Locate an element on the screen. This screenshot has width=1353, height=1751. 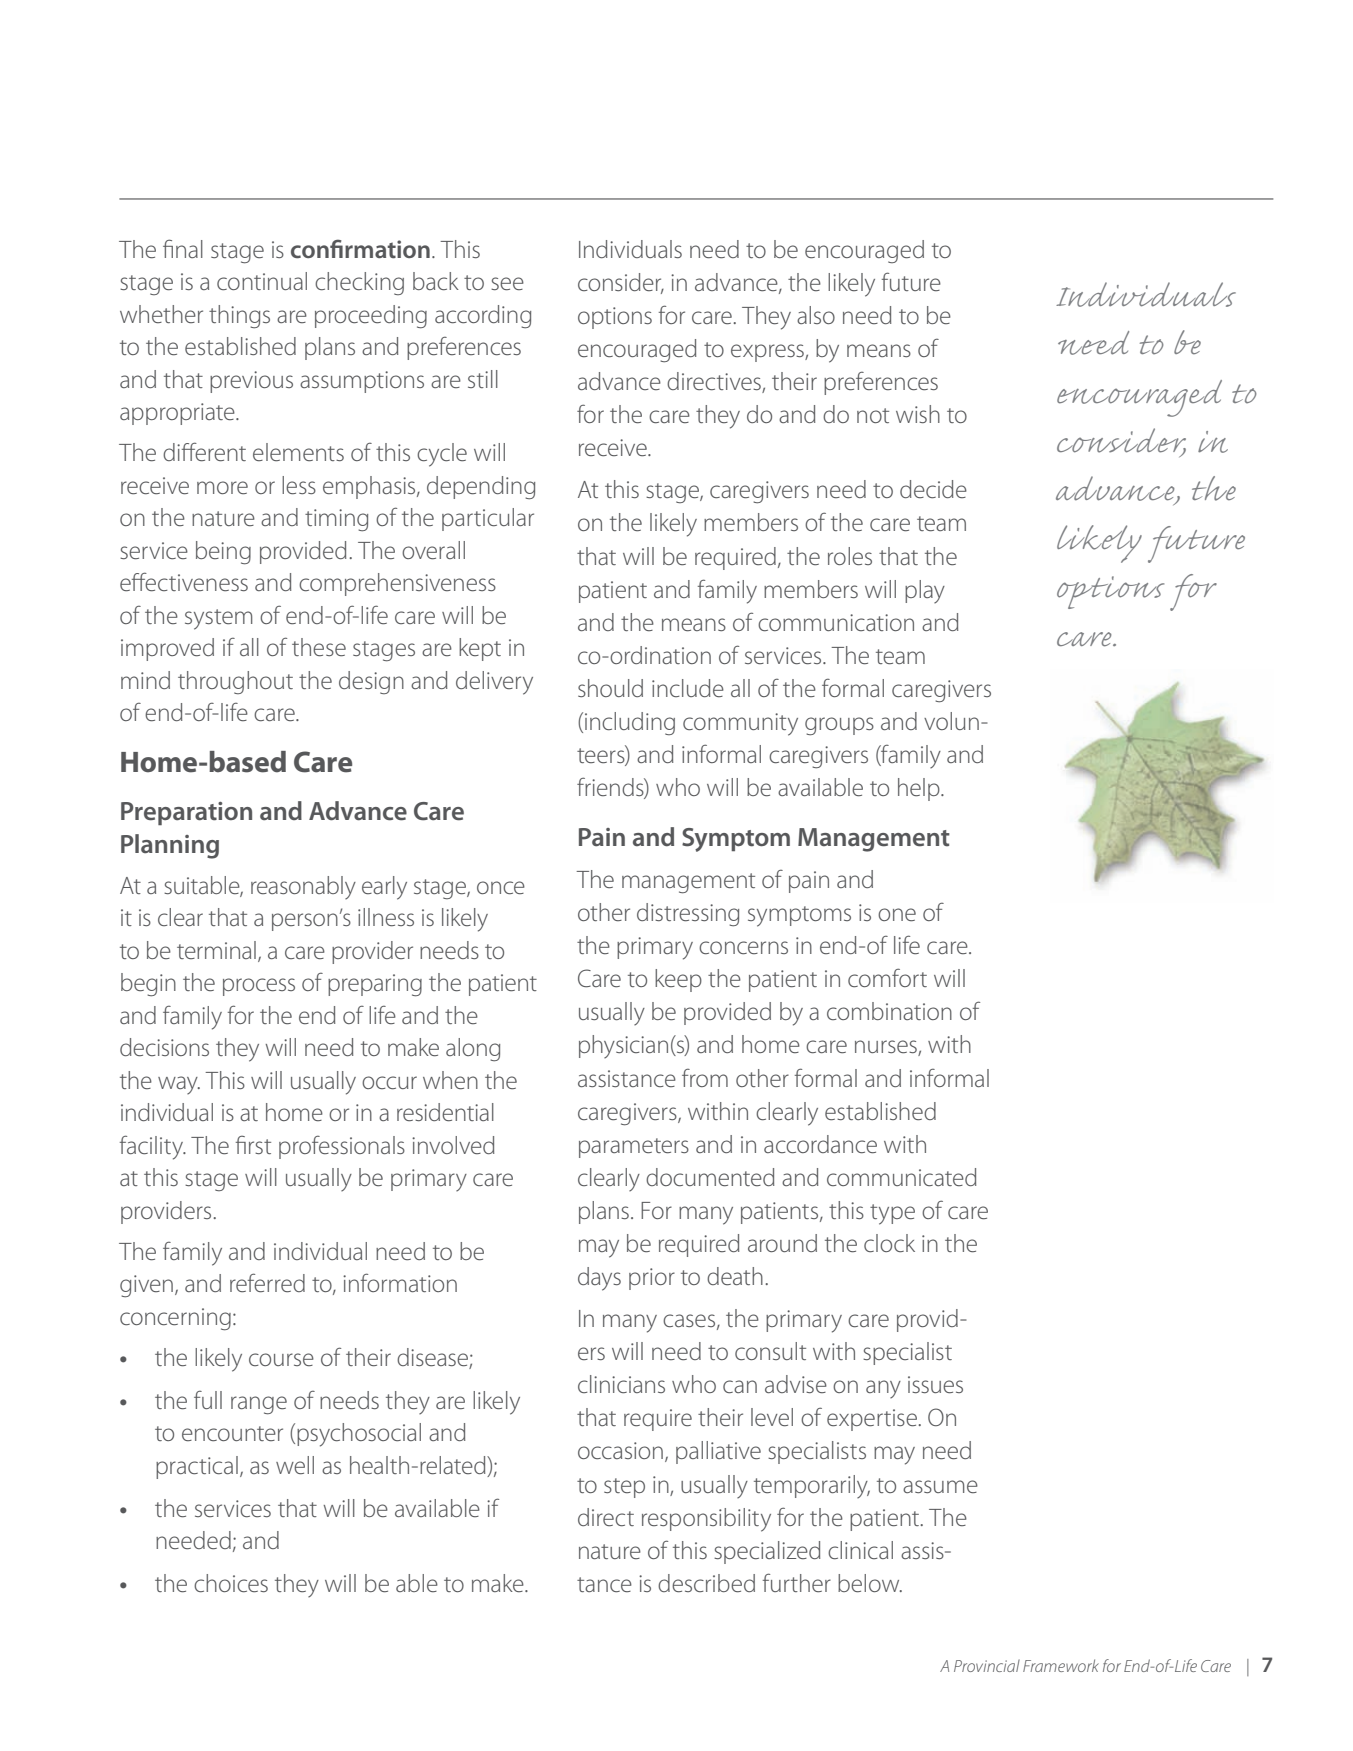
things is located at coordinates (239, 317).
